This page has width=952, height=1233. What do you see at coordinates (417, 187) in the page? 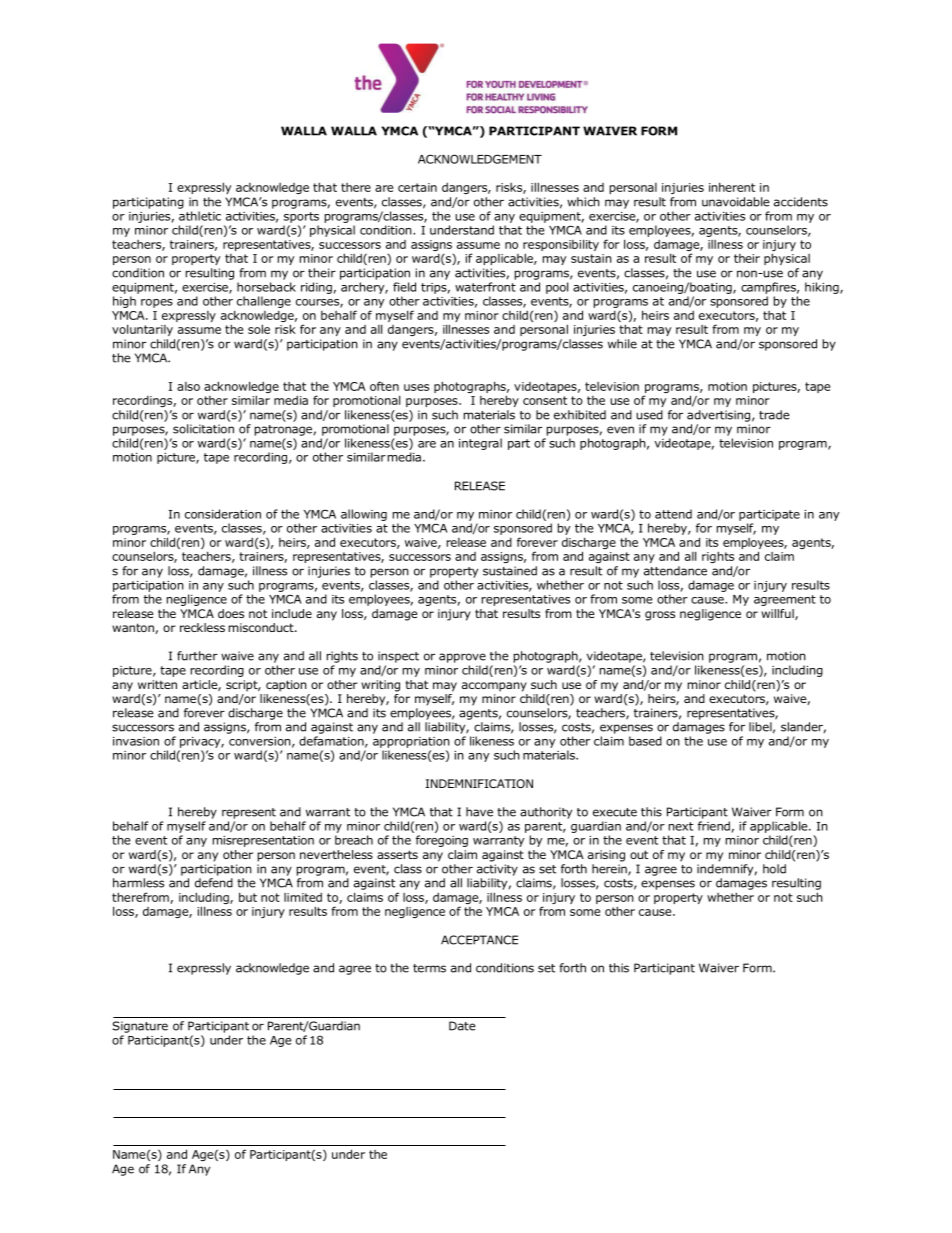
I see `certain` at bounding box center [417, 187].
